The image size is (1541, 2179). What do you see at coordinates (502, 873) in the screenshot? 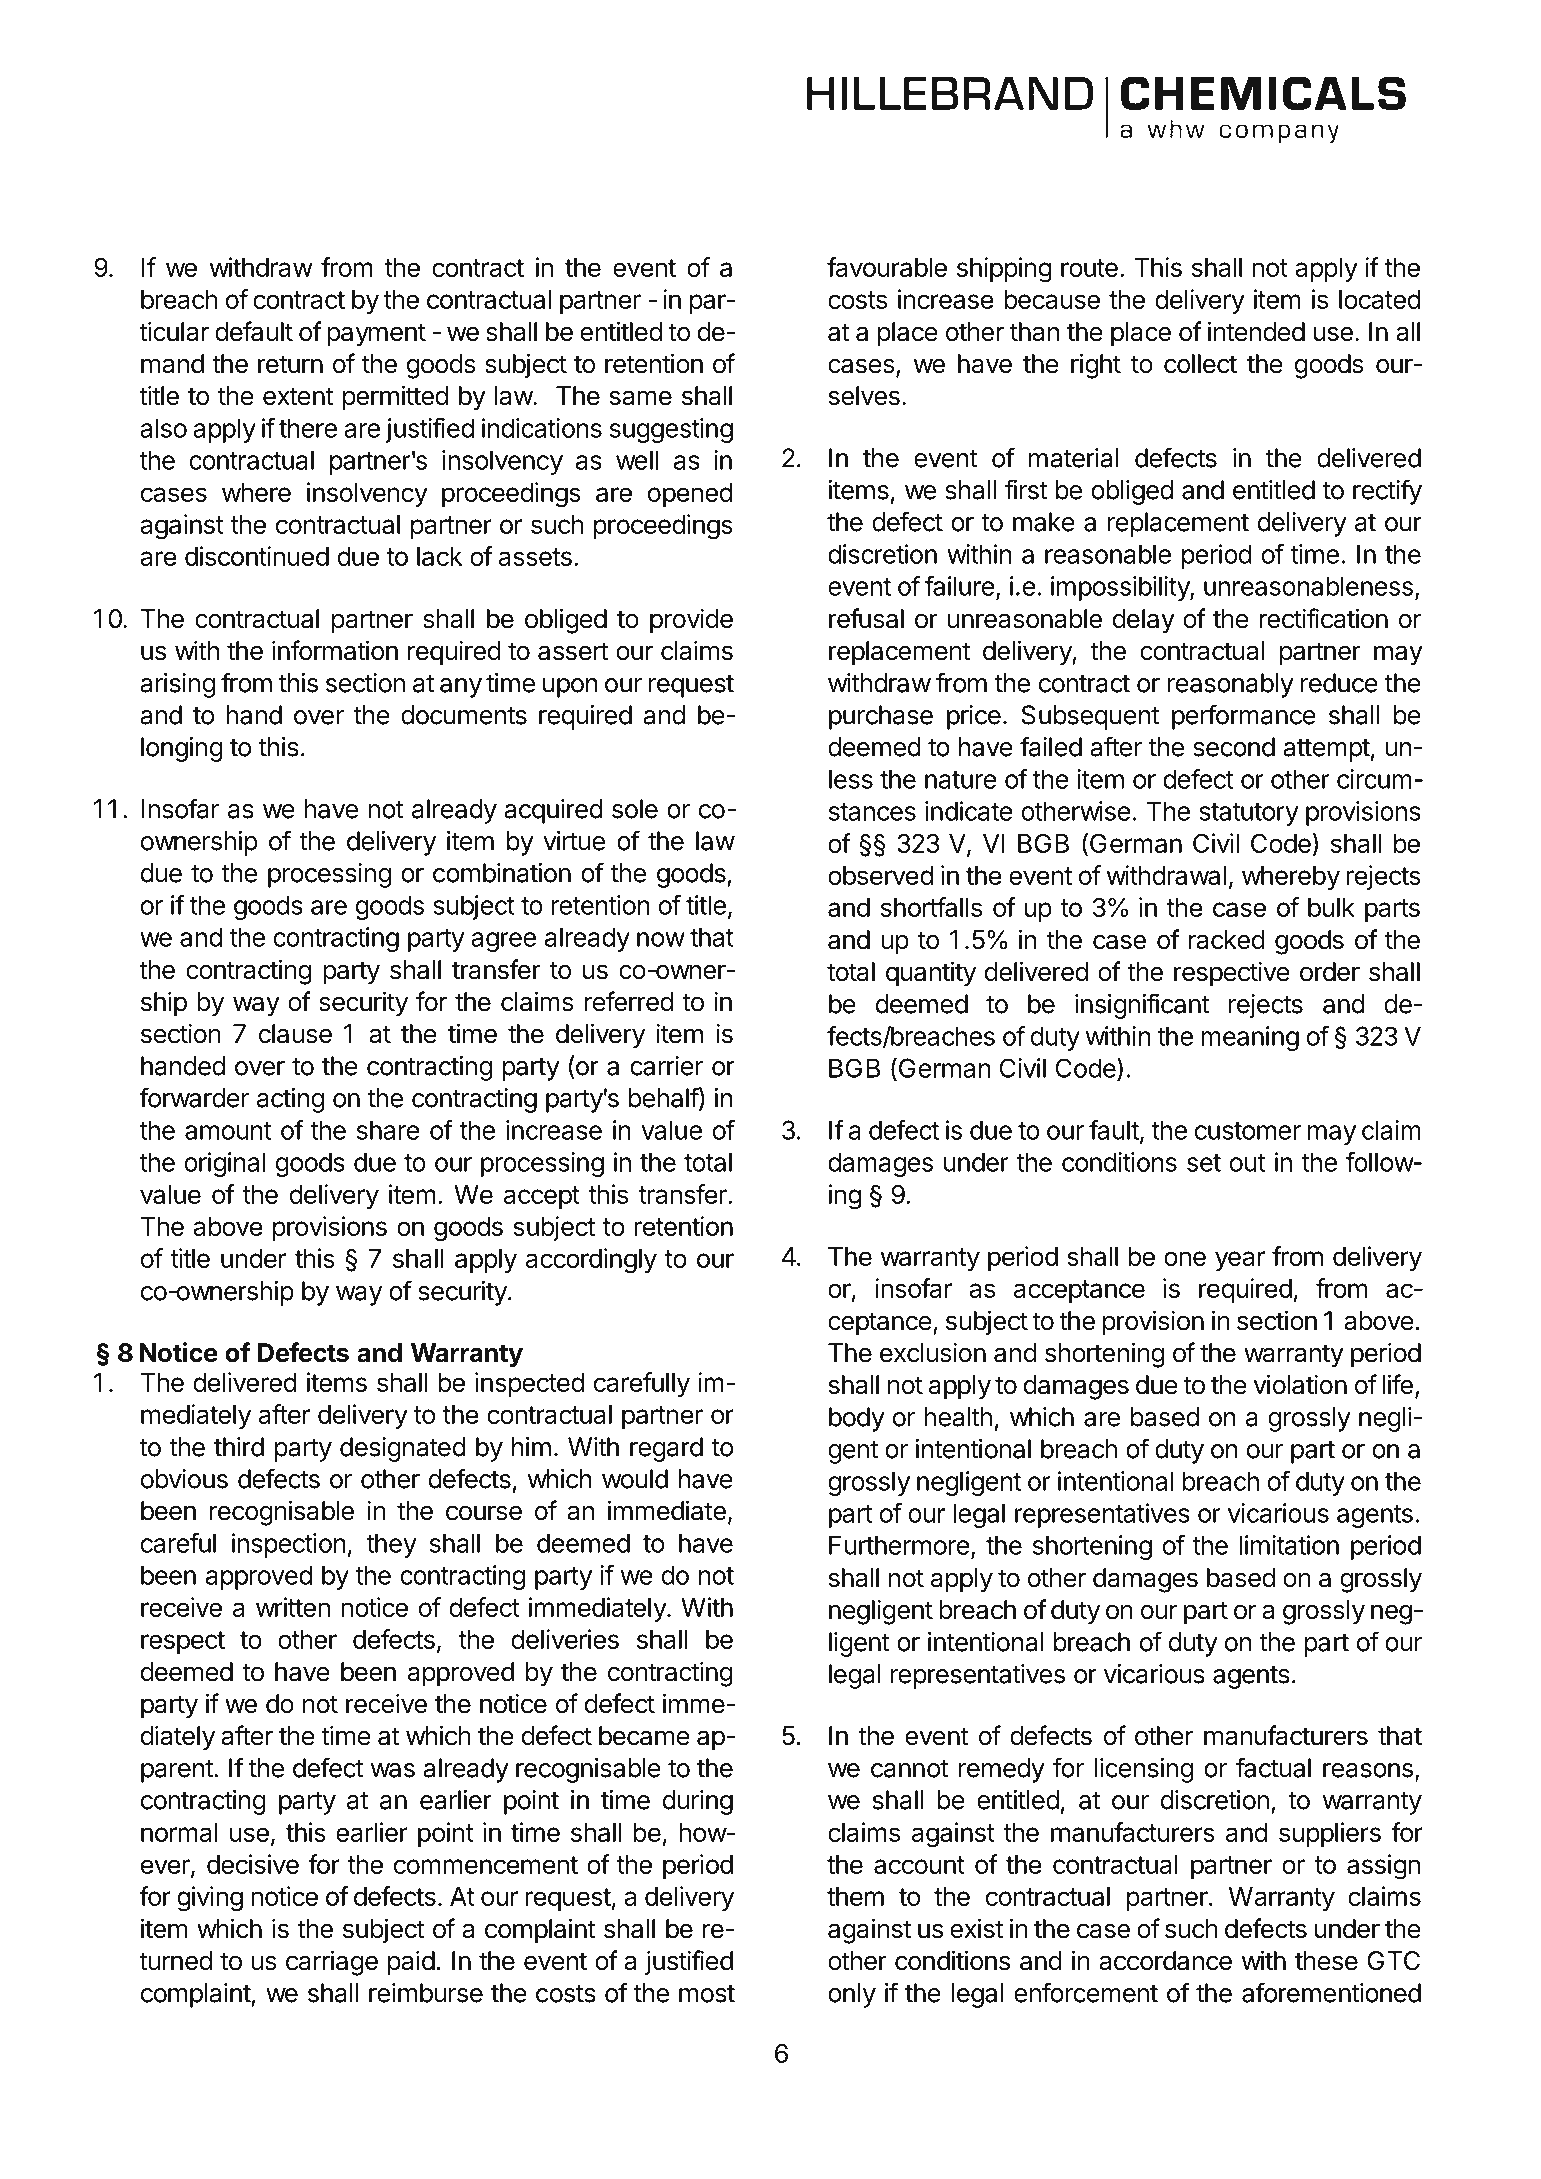
I see `combination` at bounding box center [502, 873].
